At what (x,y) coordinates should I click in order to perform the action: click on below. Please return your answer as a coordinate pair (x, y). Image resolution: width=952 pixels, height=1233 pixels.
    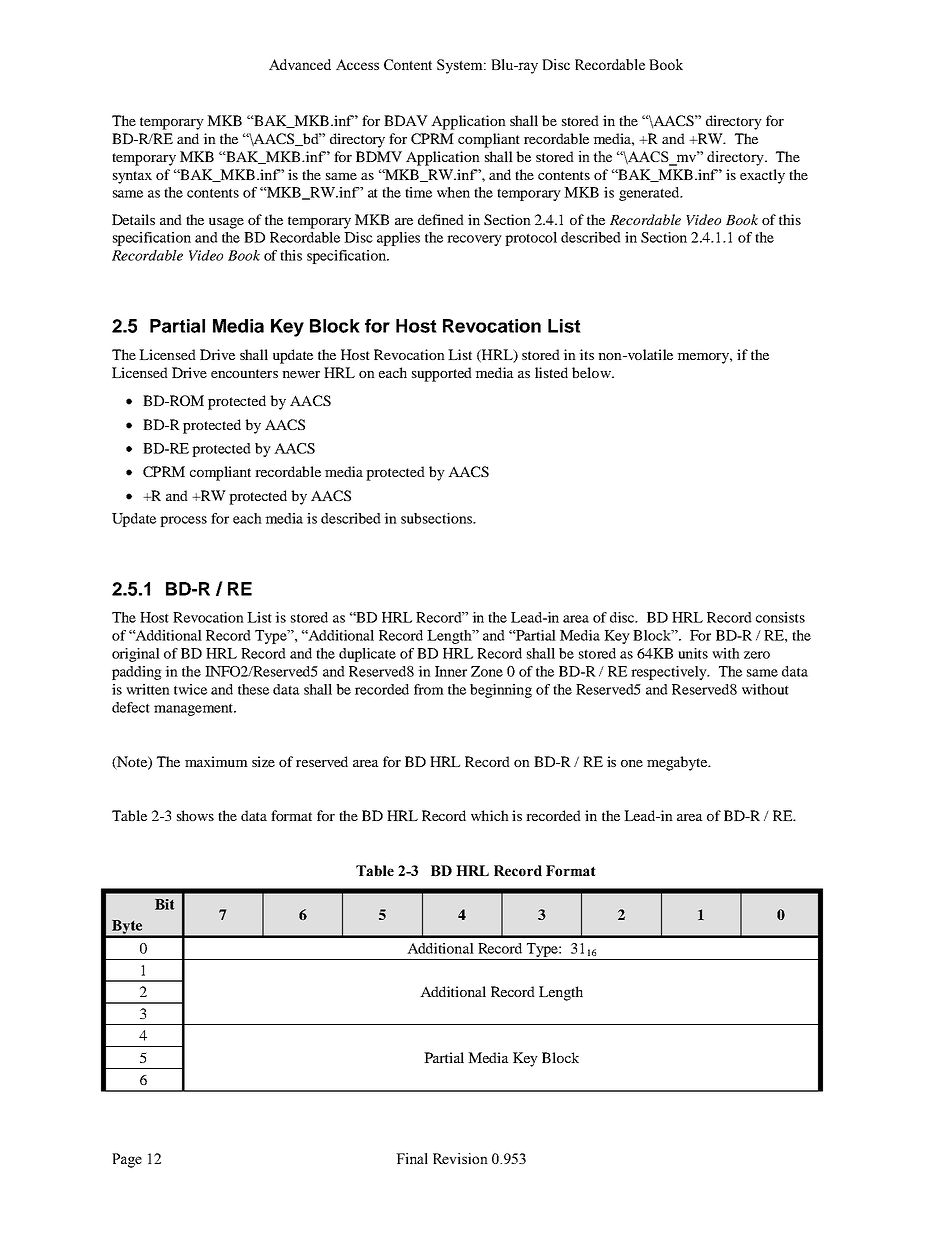
    Looking at the image, I should click on (592, 372).
